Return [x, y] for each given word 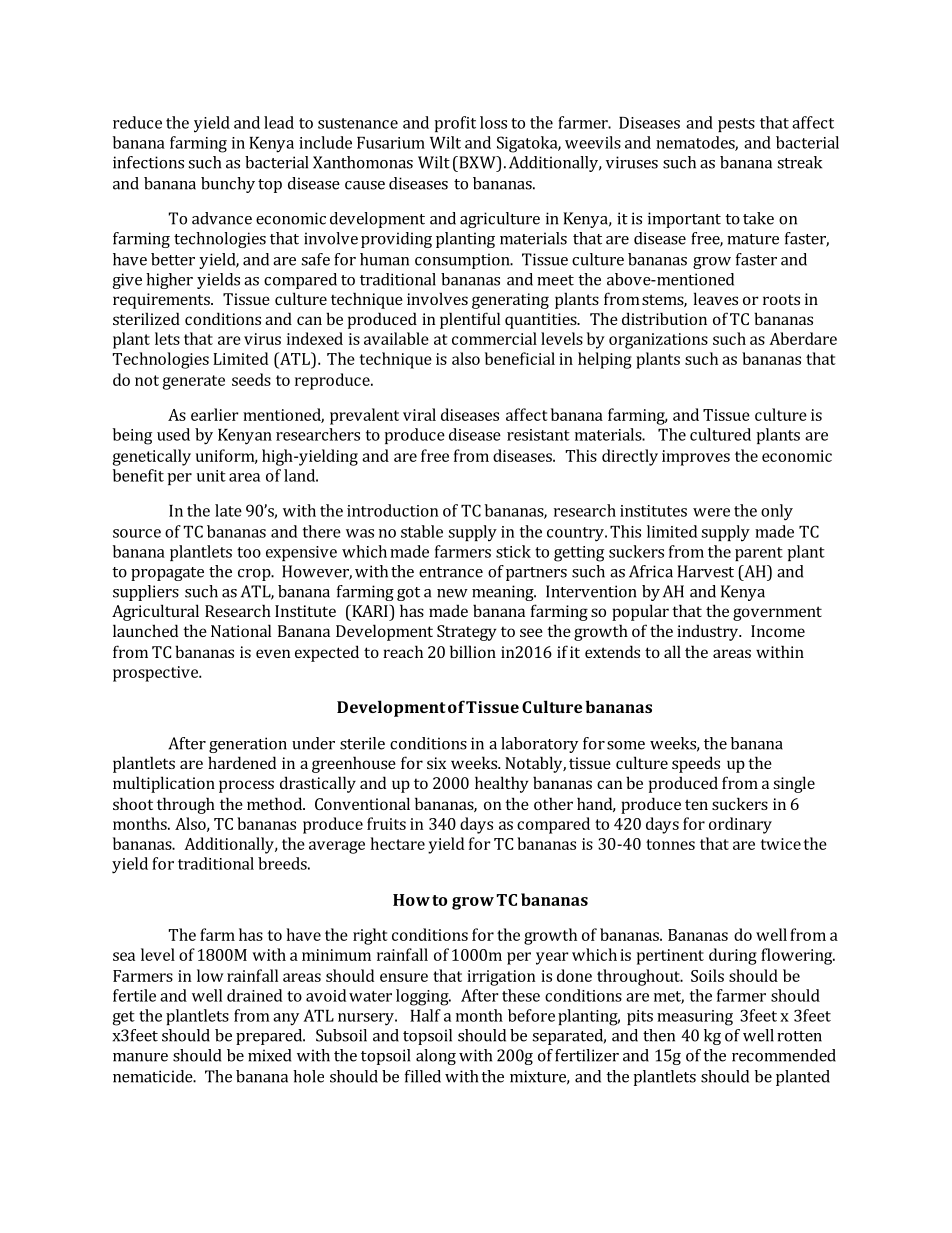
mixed [269, 1055]
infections [148, 162]
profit [455, 124]
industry [708, 632]
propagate [167, 574]
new [452, 593]
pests [736, 125]
